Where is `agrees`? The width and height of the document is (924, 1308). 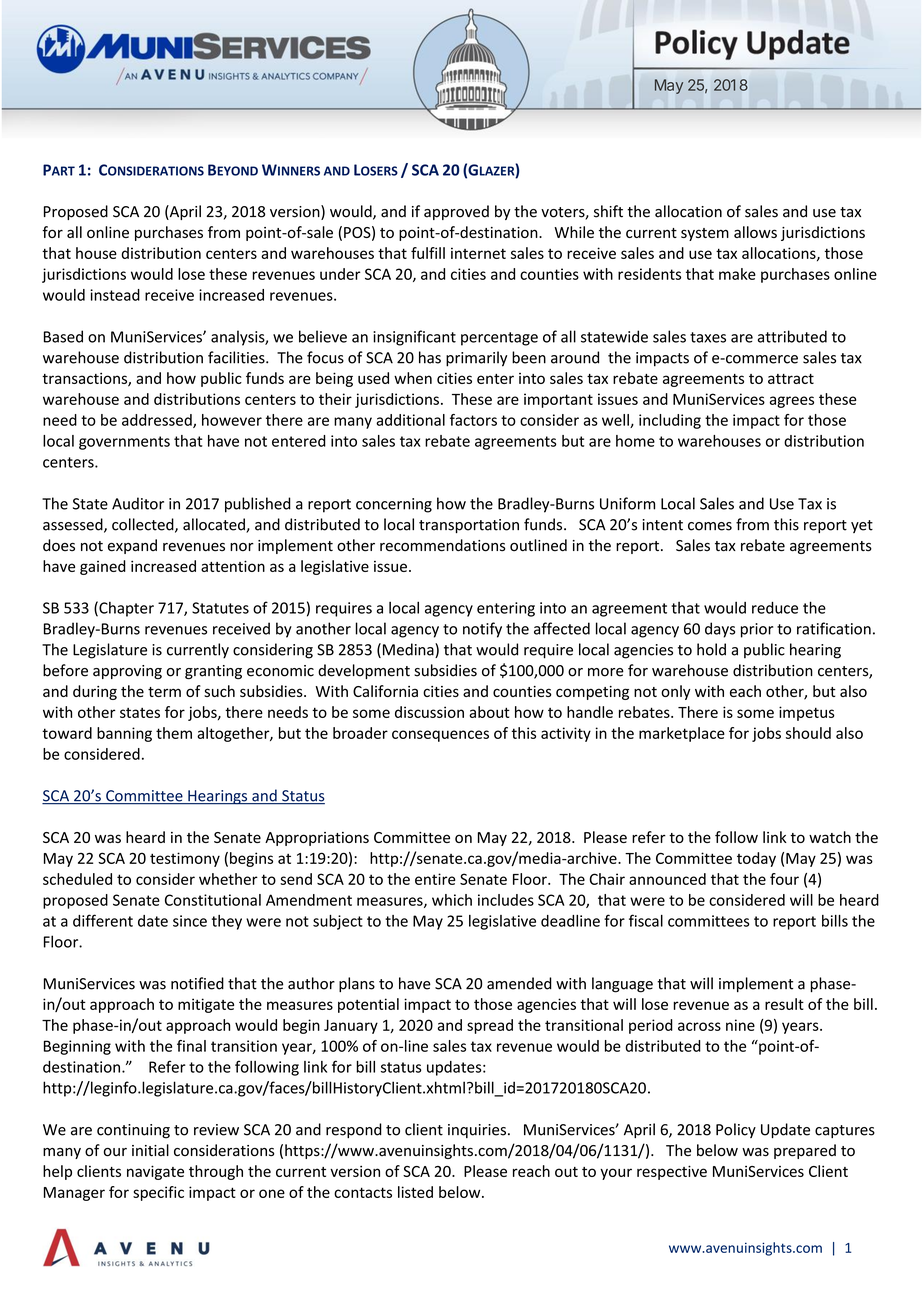
agrees is located at coordinates (792, 402).
